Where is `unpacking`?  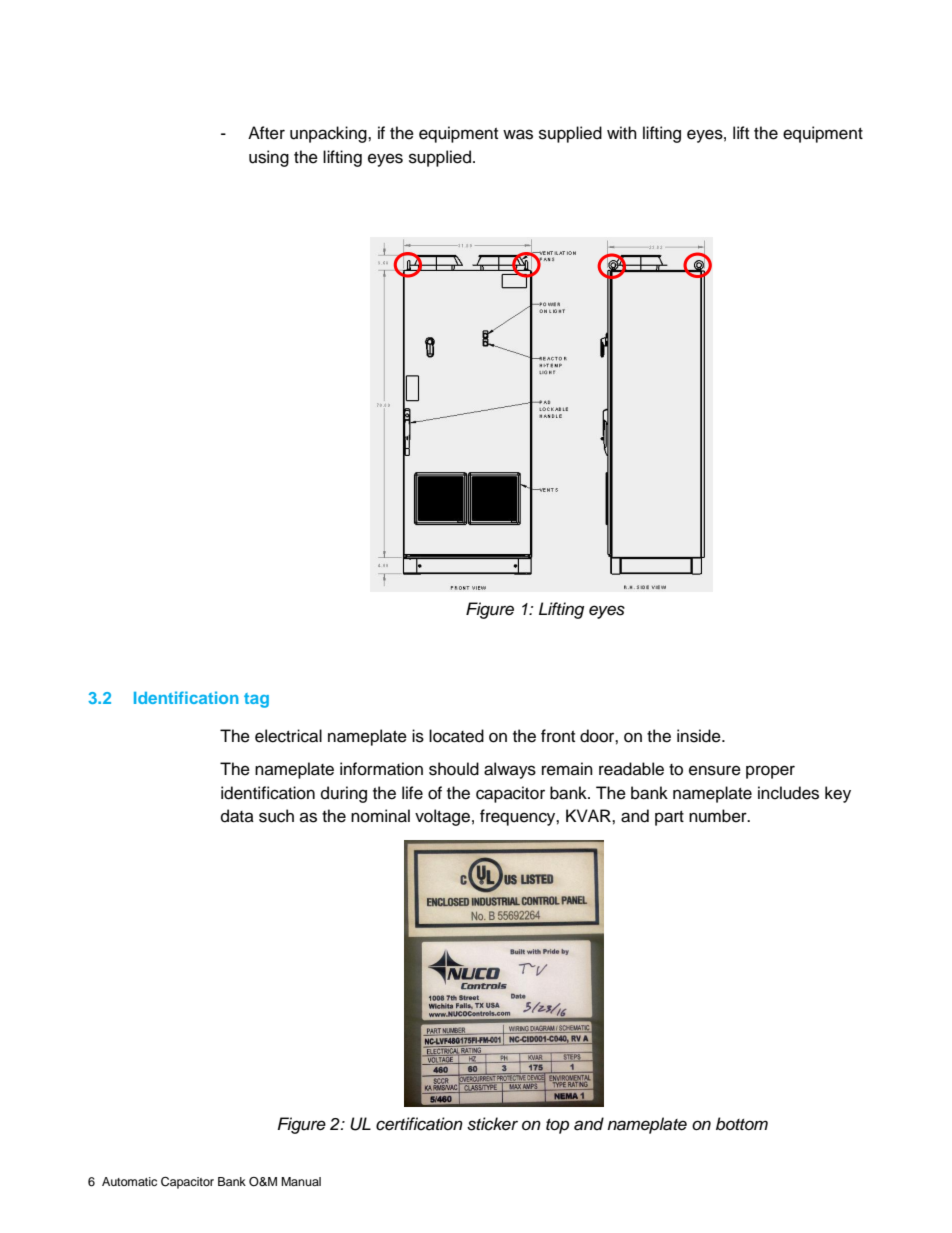
unpacking is located at coordinates (329, 134).
